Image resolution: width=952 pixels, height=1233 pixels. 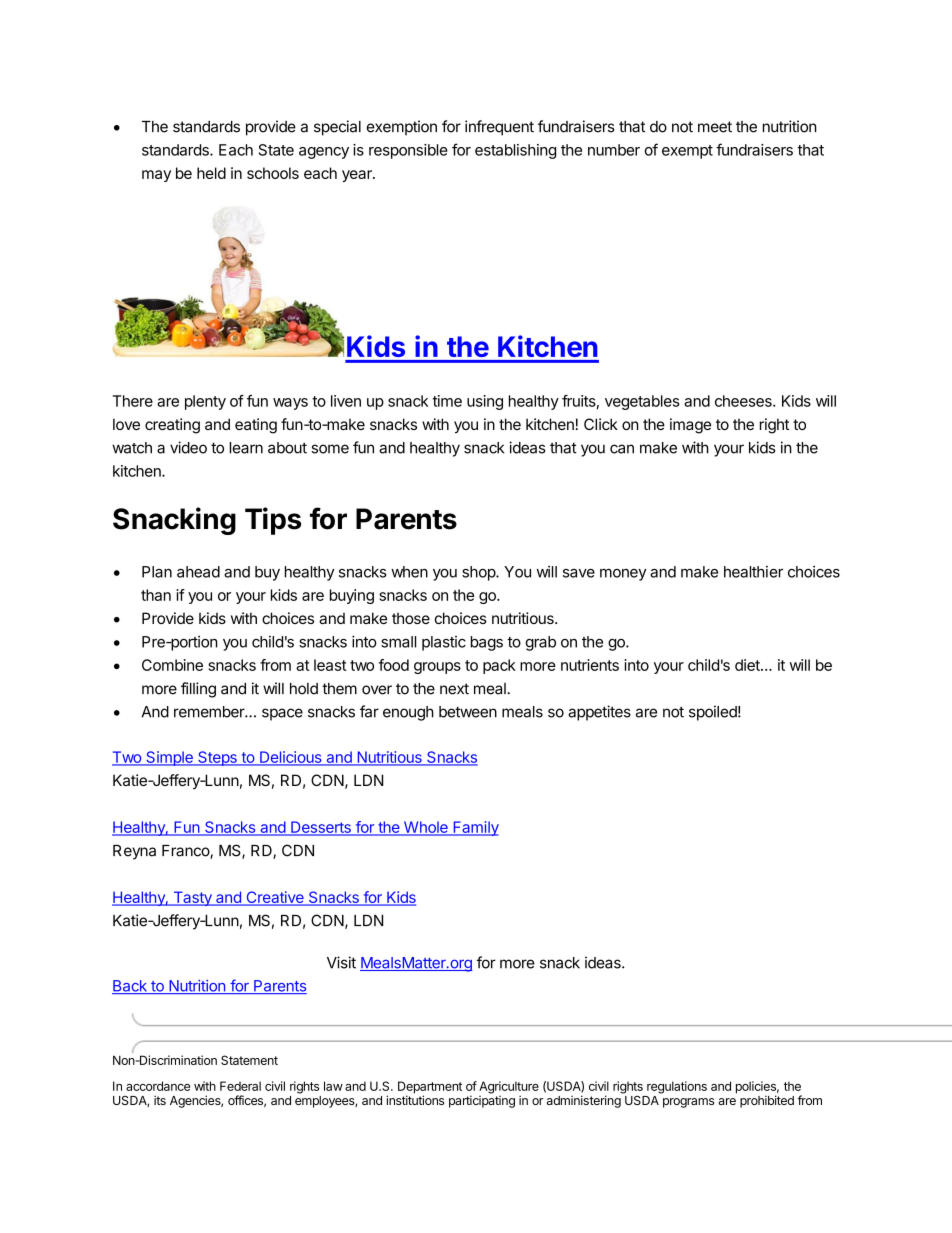 What do you see at coordinates (211, 173) in the screenshot?
I see `held` at bounding box center [211, 173].
